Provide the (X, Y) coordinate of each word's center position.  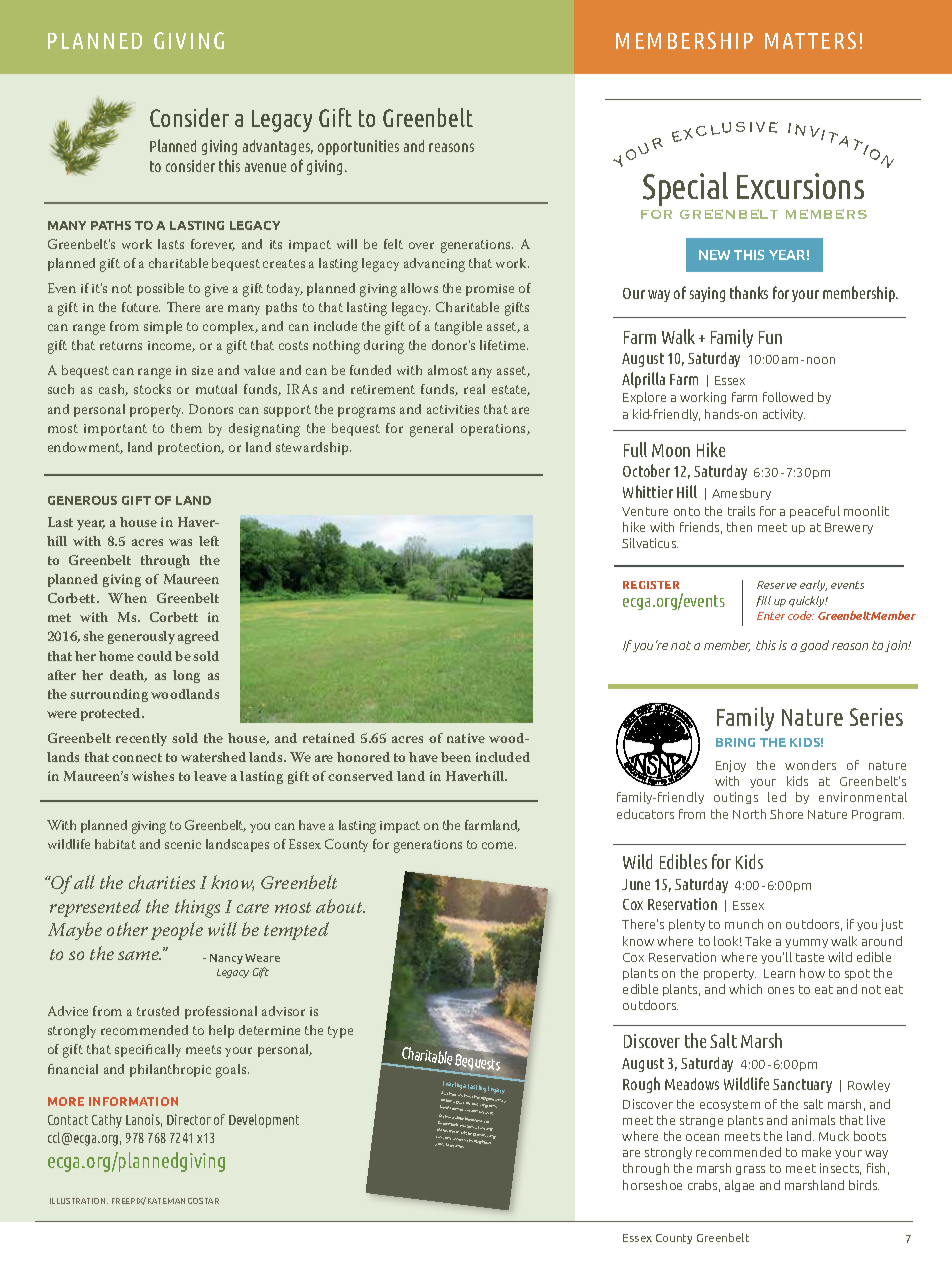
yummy (806, 943)
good (814, 646)
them (186, 428)
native (466, 738)
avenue (265, 167)
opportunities (358, 147)
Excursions (800, 186)
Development (264, 1121)
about (340, 906)
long (186, 676)
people (177, 931)
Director (189, 1119)
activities (453, 409)
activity (784, 415)
